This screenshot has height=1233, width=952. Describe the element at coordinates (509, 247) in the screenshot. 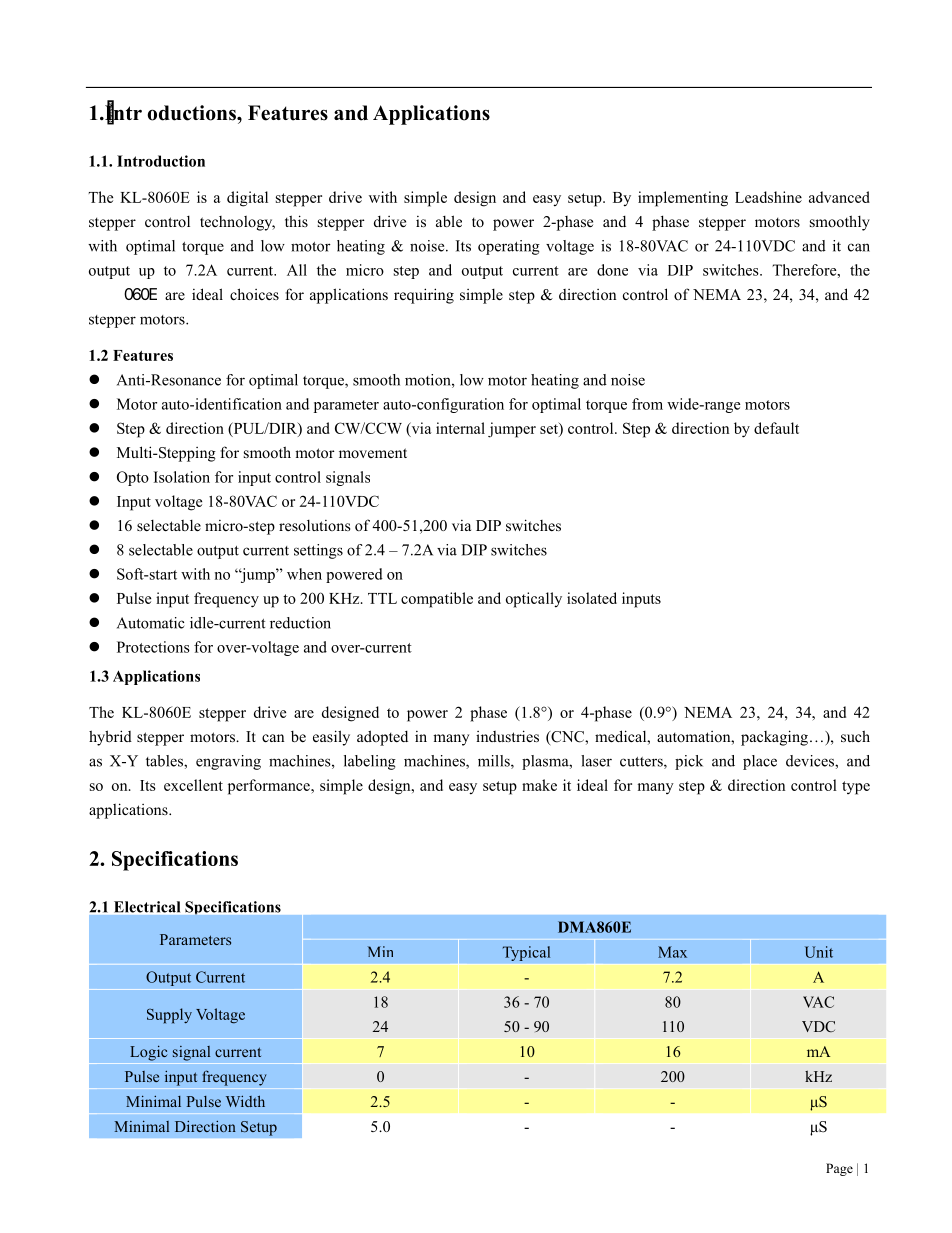

I see `operating` at that location.
